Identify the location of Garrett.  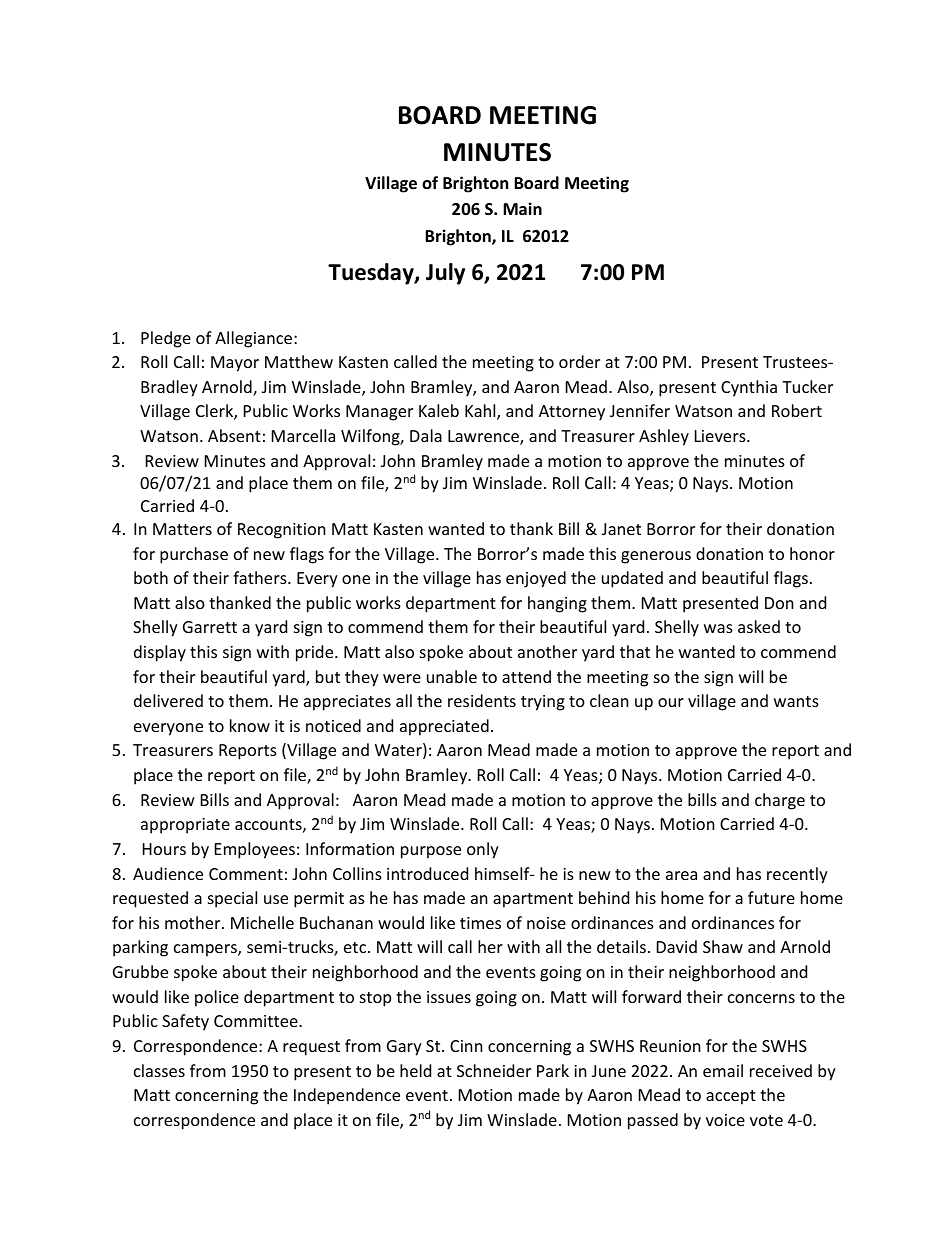
(210, 627).
